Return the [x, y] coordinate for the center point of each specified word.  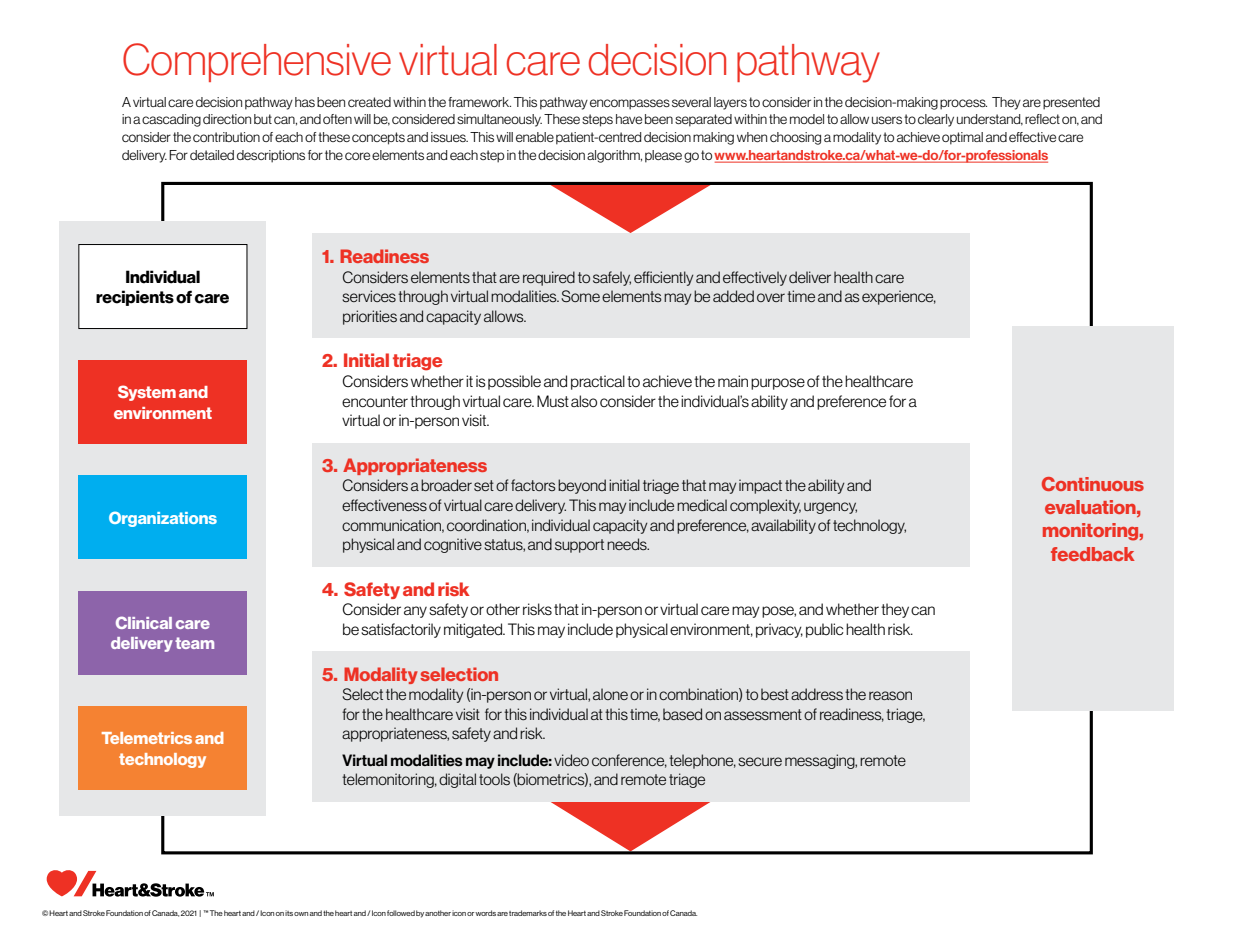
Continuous [1093, 484]
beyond [582, 486]
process [963, 104]
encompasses [630, 104]
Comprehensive [257, 62]
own [301, 914]
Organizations [163, 519]
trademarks [528, 913]
